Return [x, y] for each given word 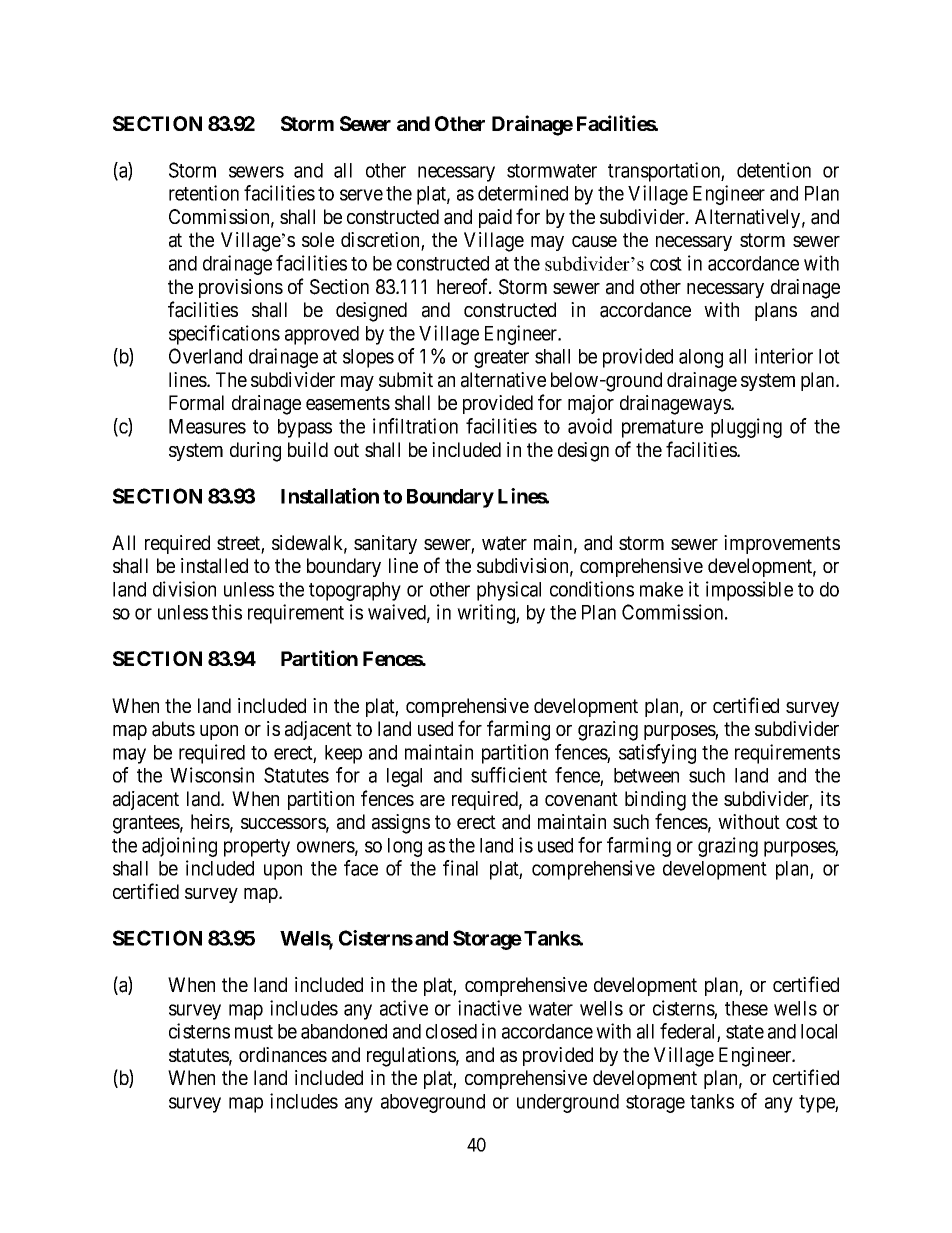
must [254, 1032]
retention [204, 193]
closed [451, 1031]
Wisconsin [212, 775]
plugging [746, 428]
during [255, 452]
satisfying [657, 754]
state [745, 1032]
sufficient [509, 775]
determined [523, 193]
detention [774, 170]
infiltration [415, 426]
